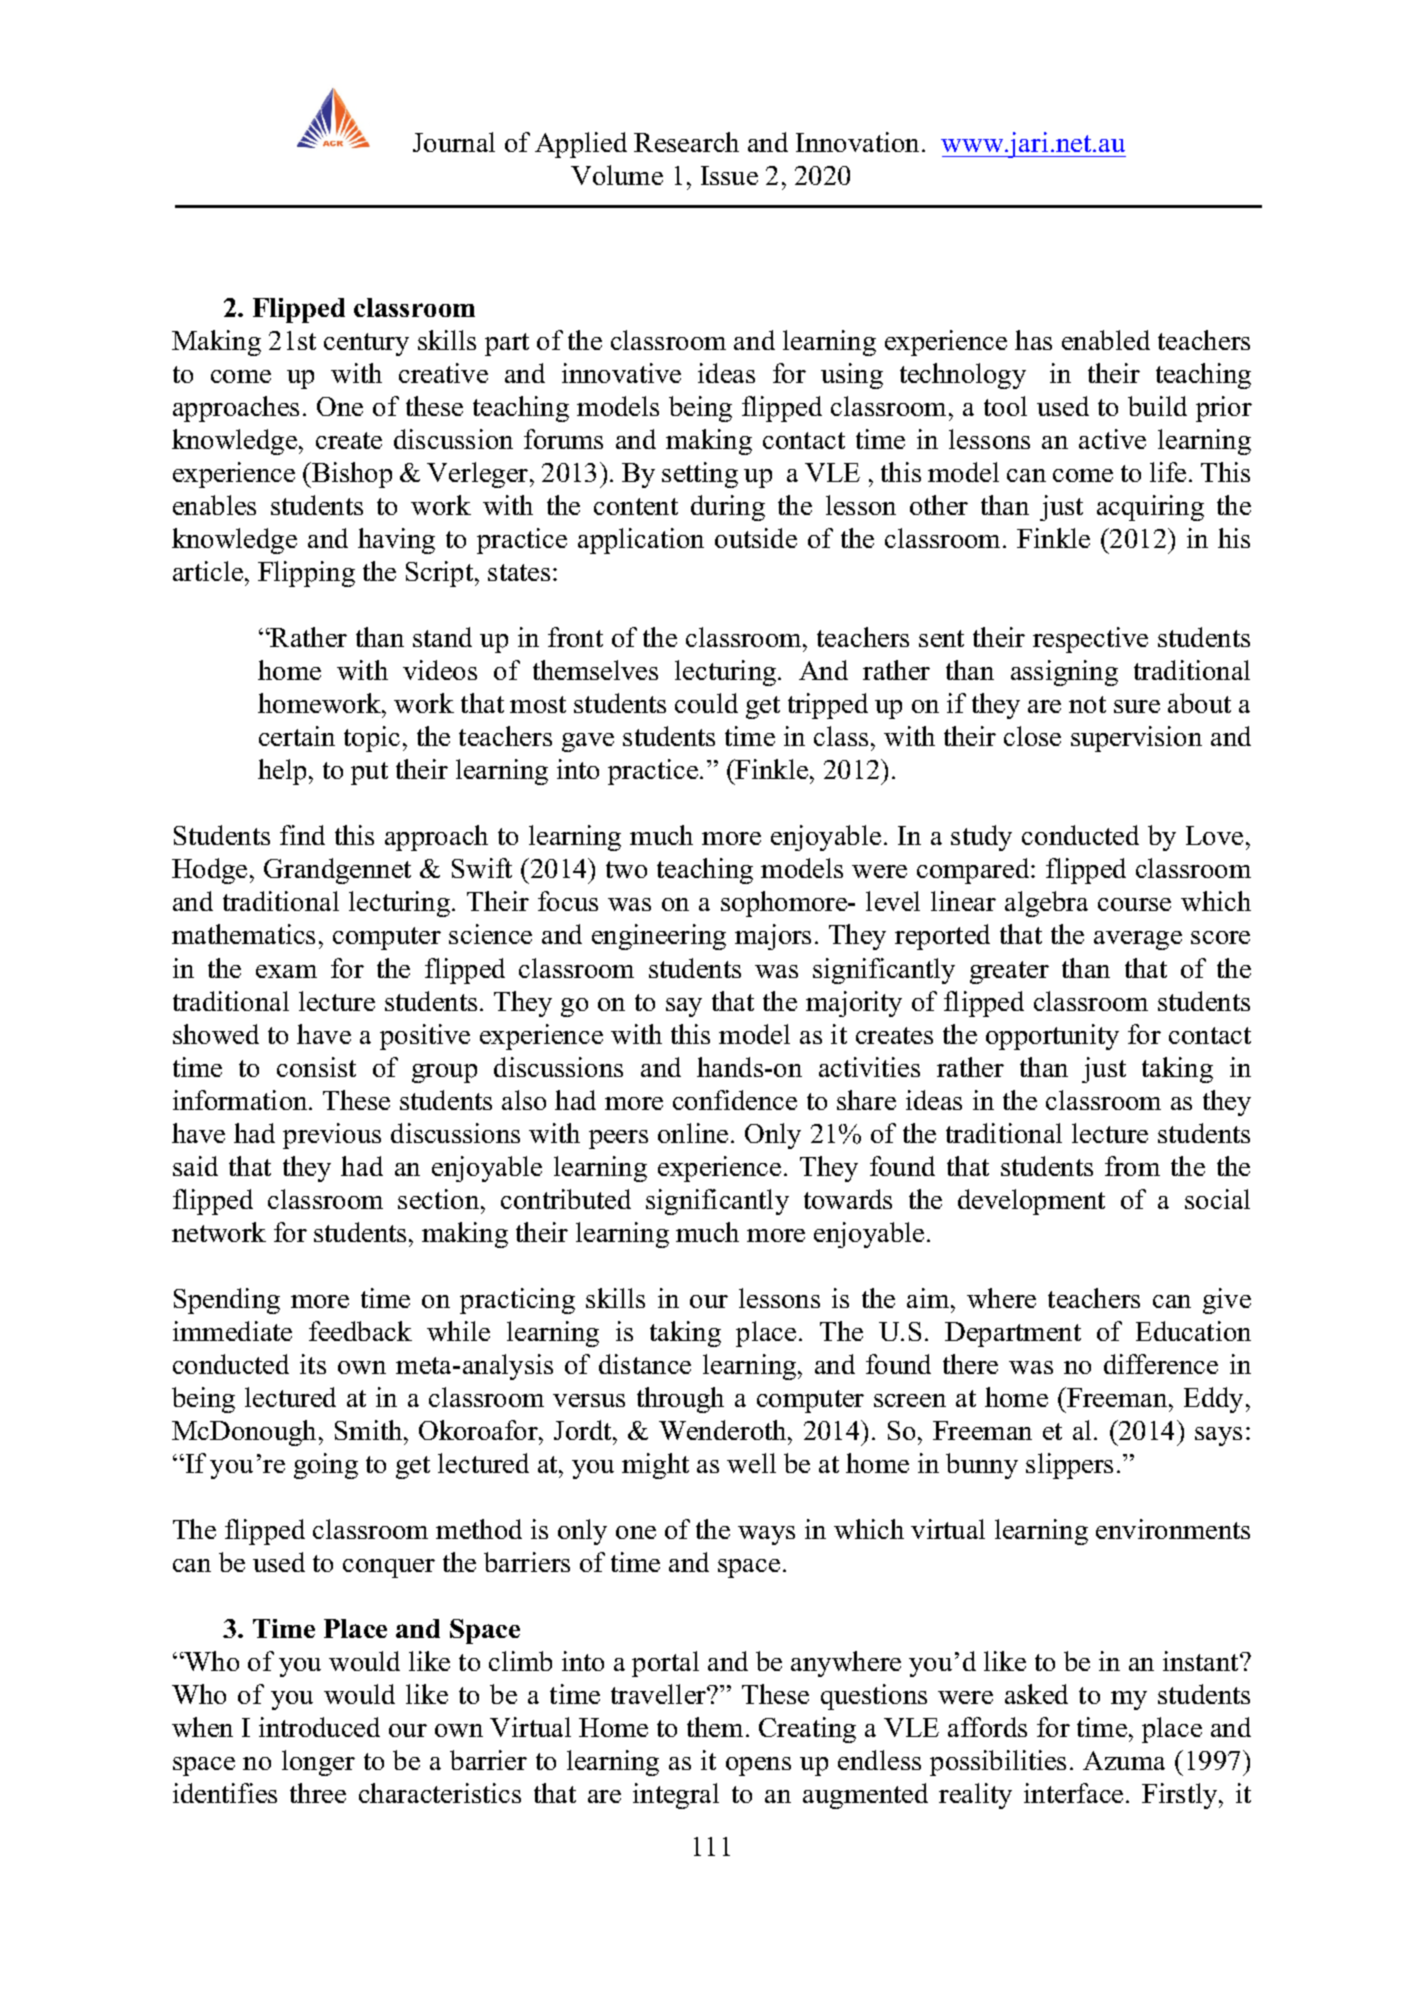 The height and width of the screenshot is (2014, 1424). Describe the element at coordinates (706, 703) in the screenshot. I see `could` at that location.
